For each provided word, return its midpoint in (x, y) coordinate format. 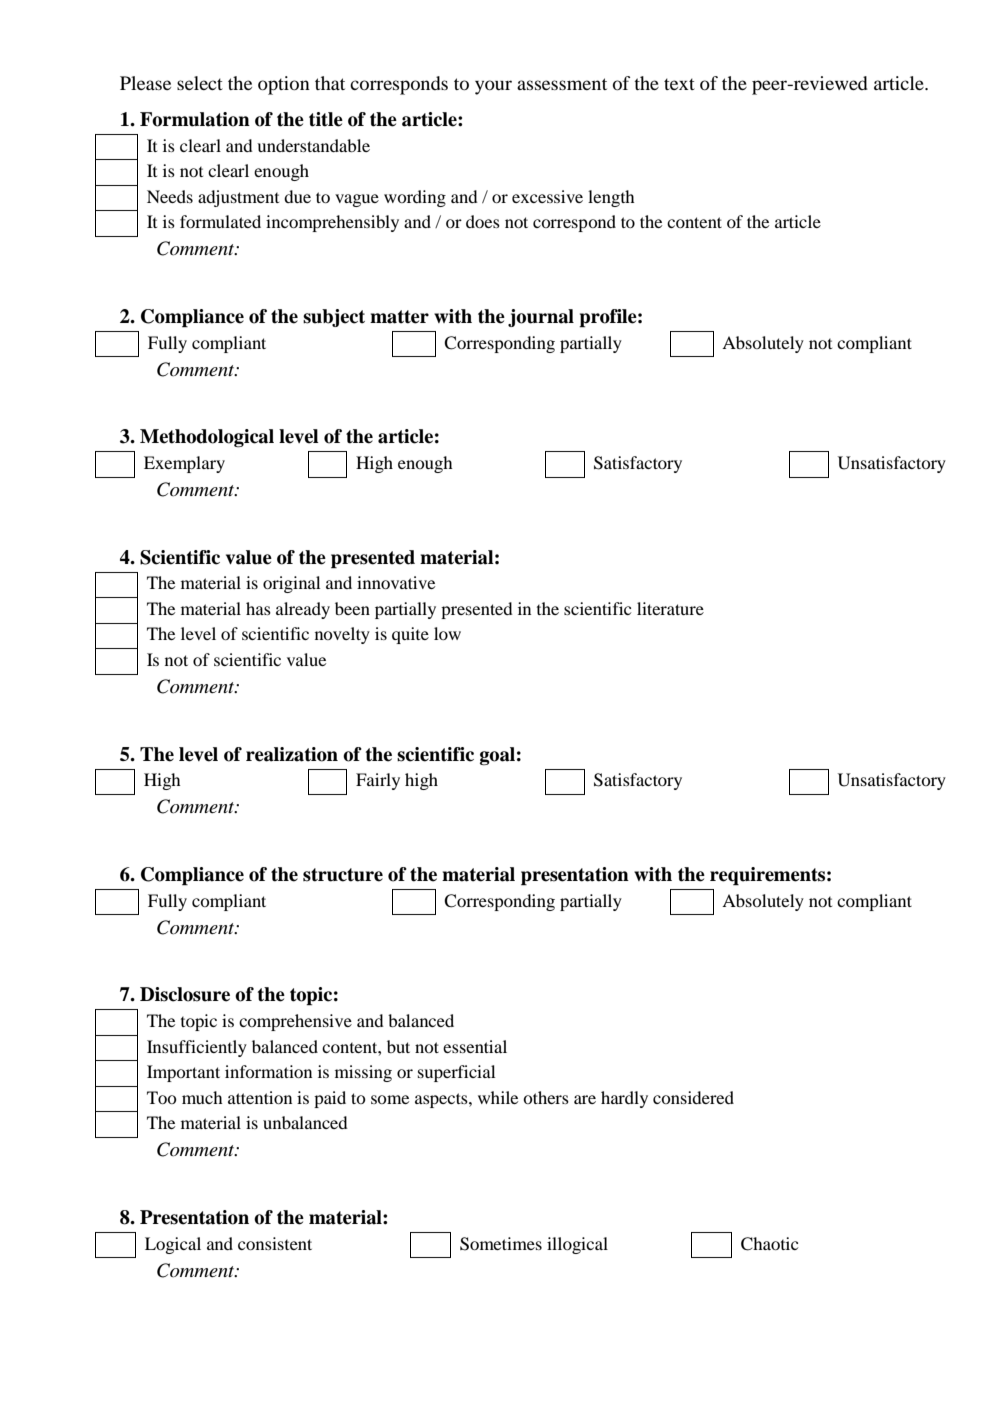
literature (670, 608)
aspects (442, 1100)
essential (475, 1046)
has (258, 608)
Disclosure (185, 994)
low (447, 633)
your (493, 87)
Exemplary (184, 464)
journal (541, 318)
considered (693, 1097)
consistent (275, 1243)
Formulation (195, 119)
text (679, 84)
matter (399, 317)
